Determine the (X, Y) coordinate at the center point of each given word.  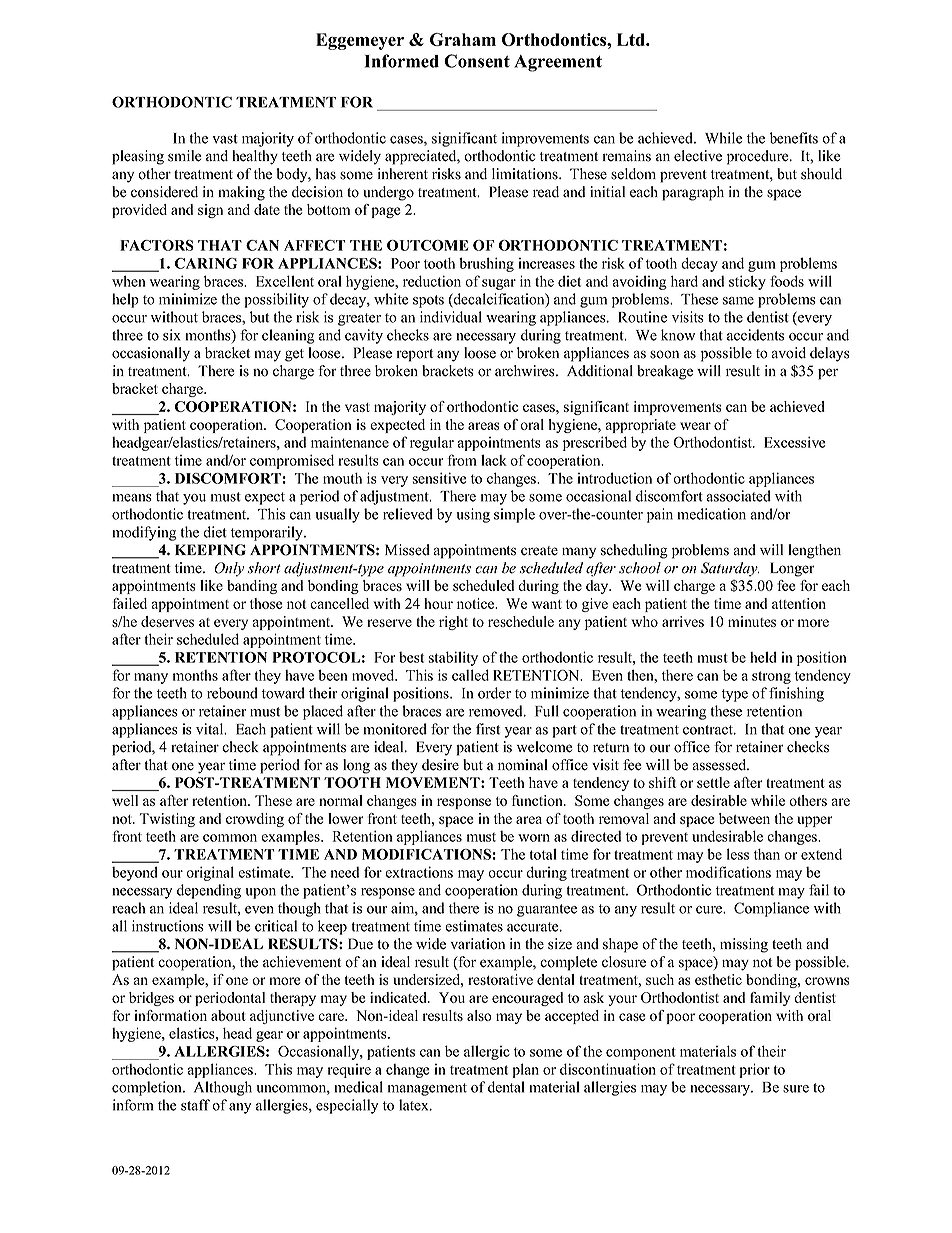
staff (195, 1105)
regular (432, 443)
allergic (487, 1052)
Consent (477, 61)
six (171, 335)
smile (185, 156)
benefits (794, 138)
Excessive (795, 442)
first (488, 729)
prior (754, 1070)
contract (709, 730)
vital (211, 729)
